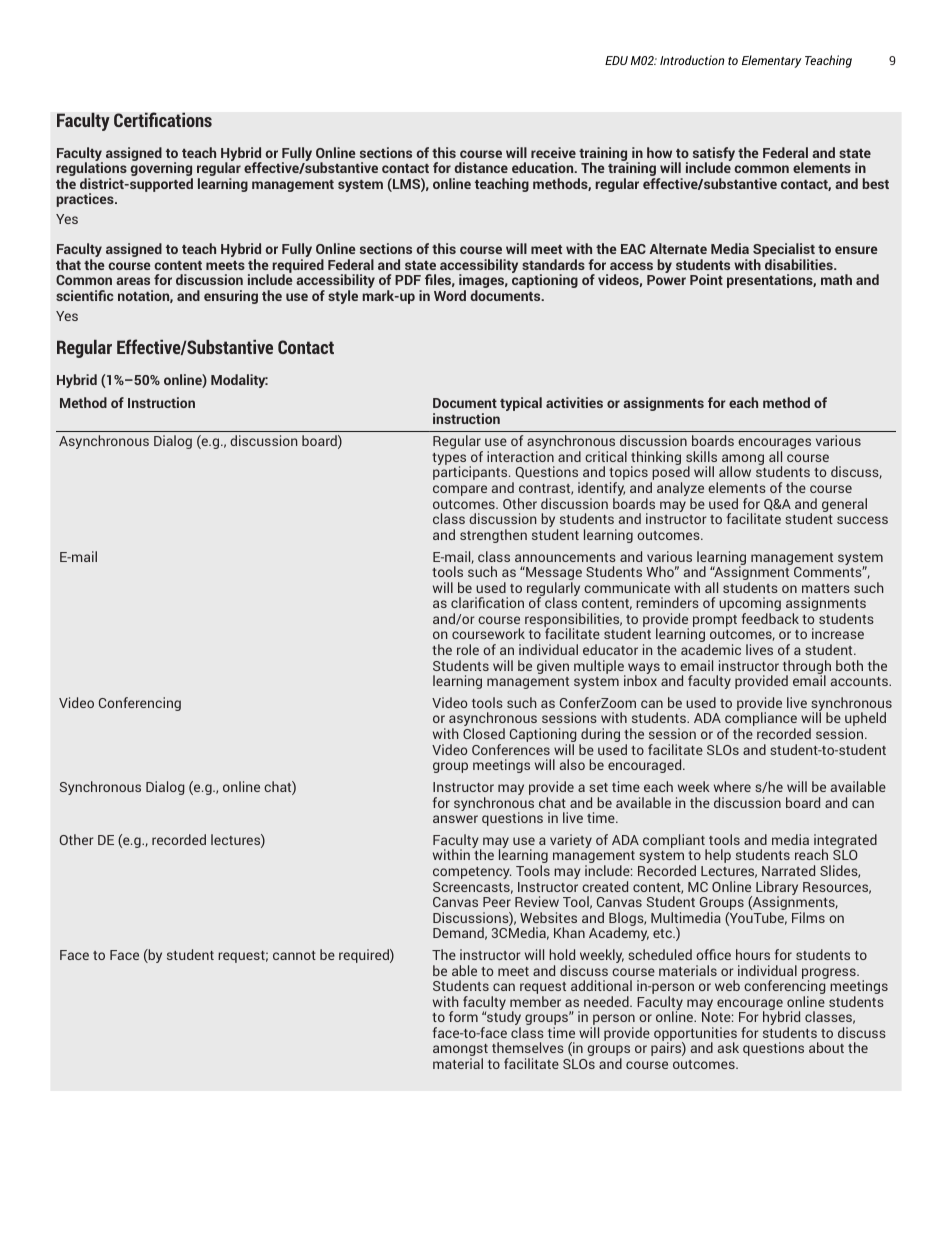 This image has height=1233, width=952. Describe the element at coordinates (772, 61) in the image. I see `Elementary` at that location.
